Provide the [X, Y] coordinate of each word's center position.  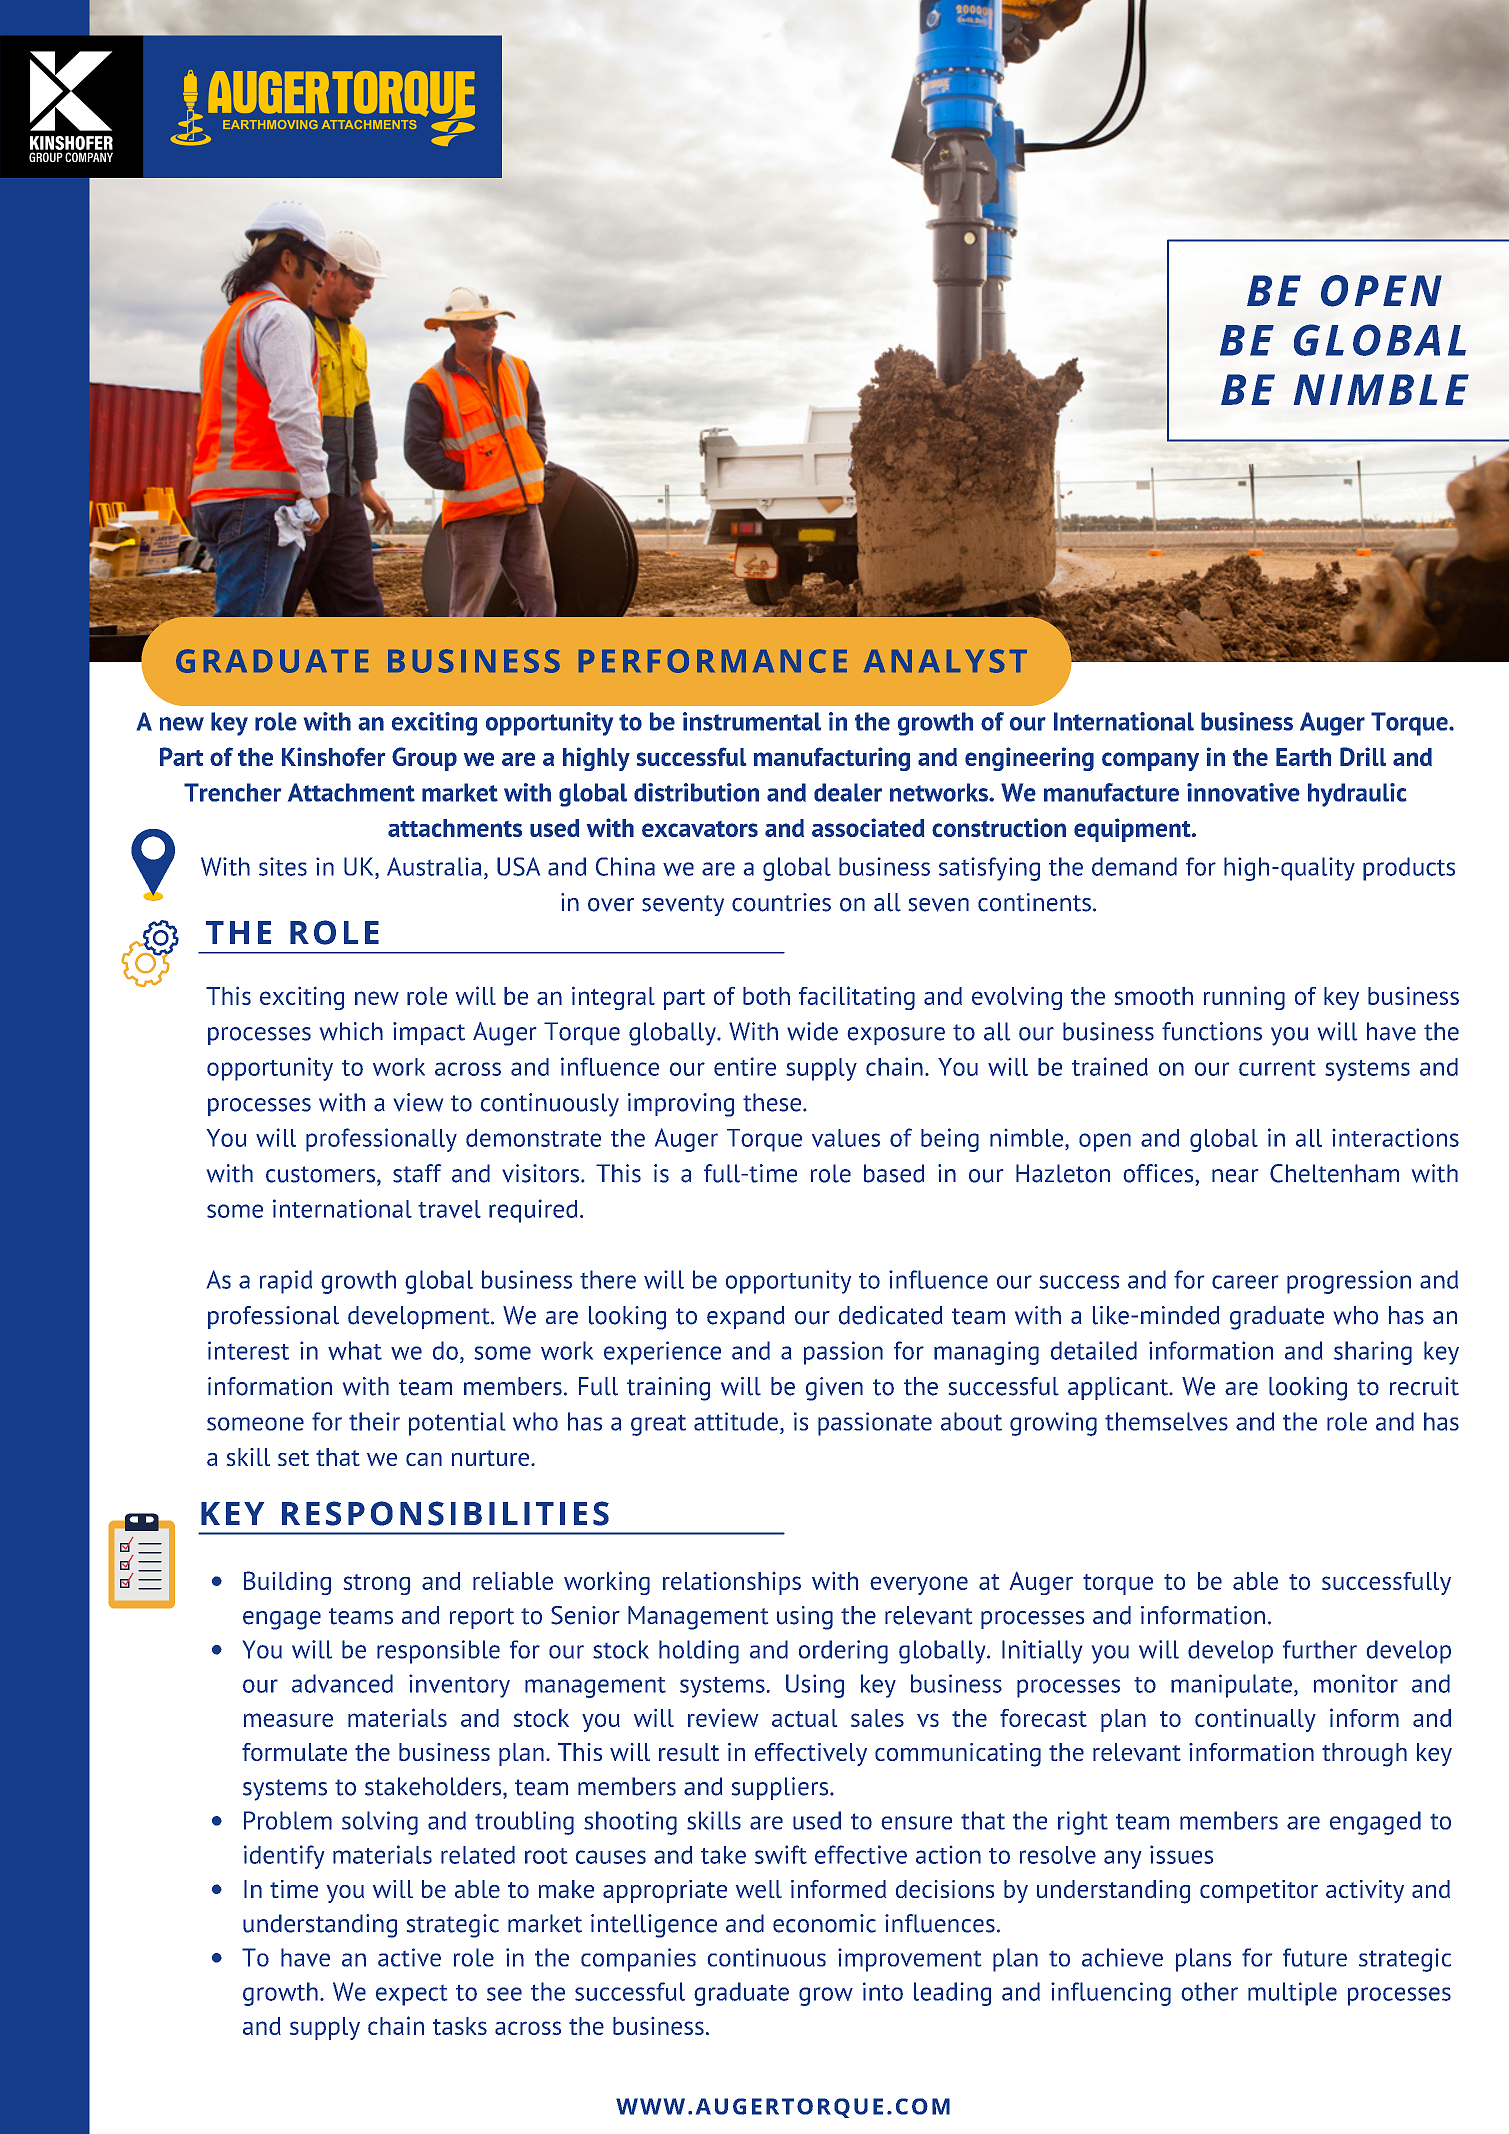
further [1320, 1649]
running [1244, 998]
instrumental [752, 721]
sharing [1373, 1353]
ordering [843, 1652]
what [355, 1350]
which [351, 1031]
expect [411, 1995]
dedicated [890, 1315]
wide [812, 1031]
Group [424, 759]
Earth [1303, 757]
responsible [438, 1652]
